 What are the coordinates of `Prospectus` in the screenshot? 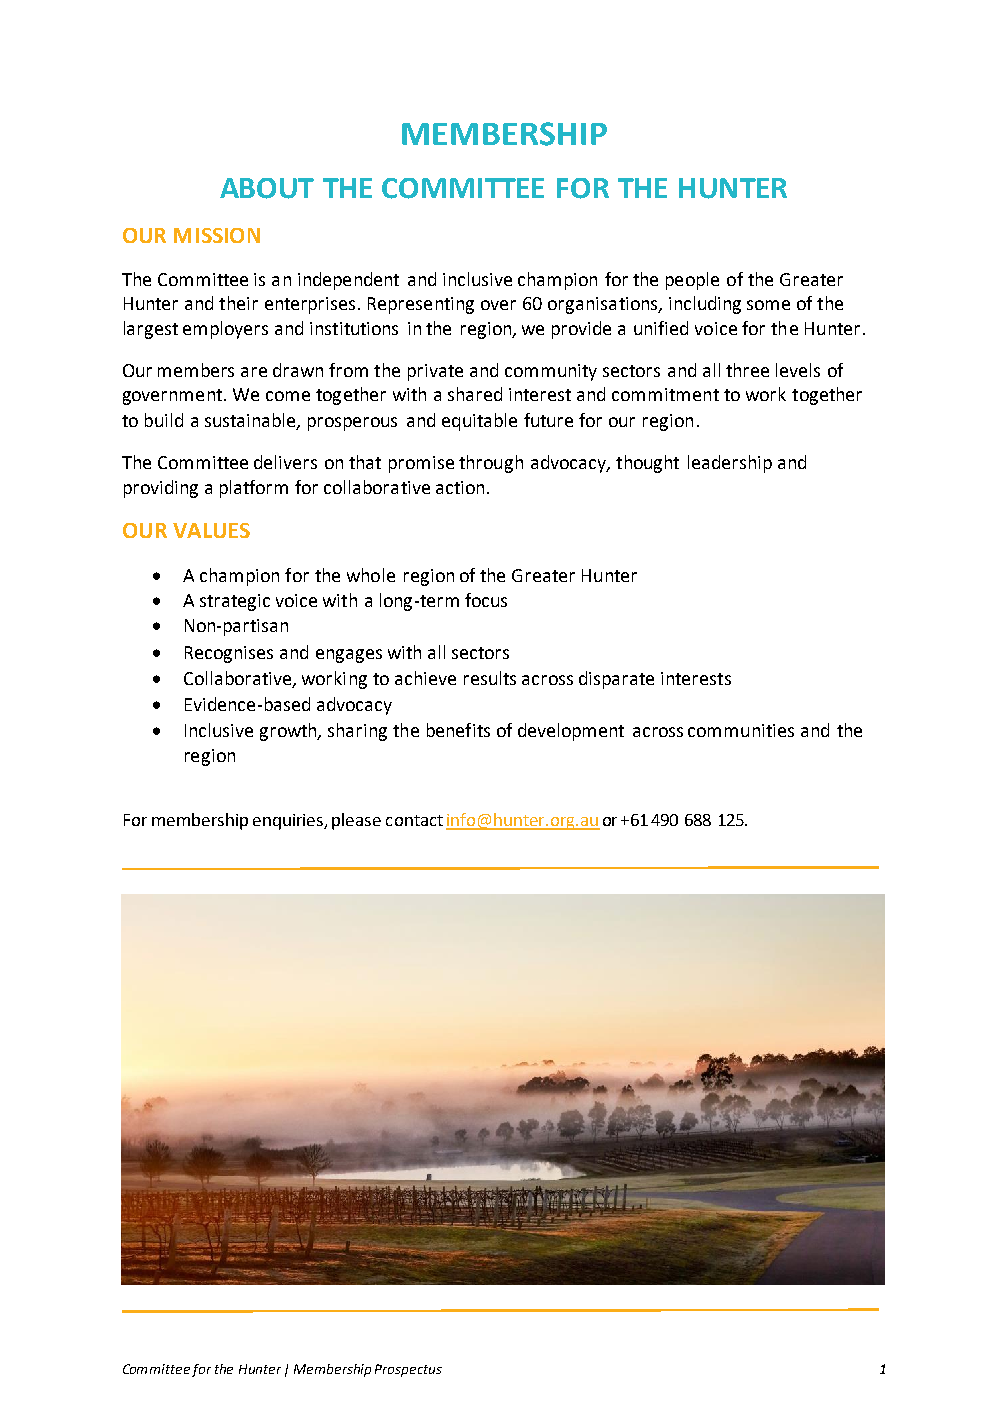 It's located at (408, 1370).
